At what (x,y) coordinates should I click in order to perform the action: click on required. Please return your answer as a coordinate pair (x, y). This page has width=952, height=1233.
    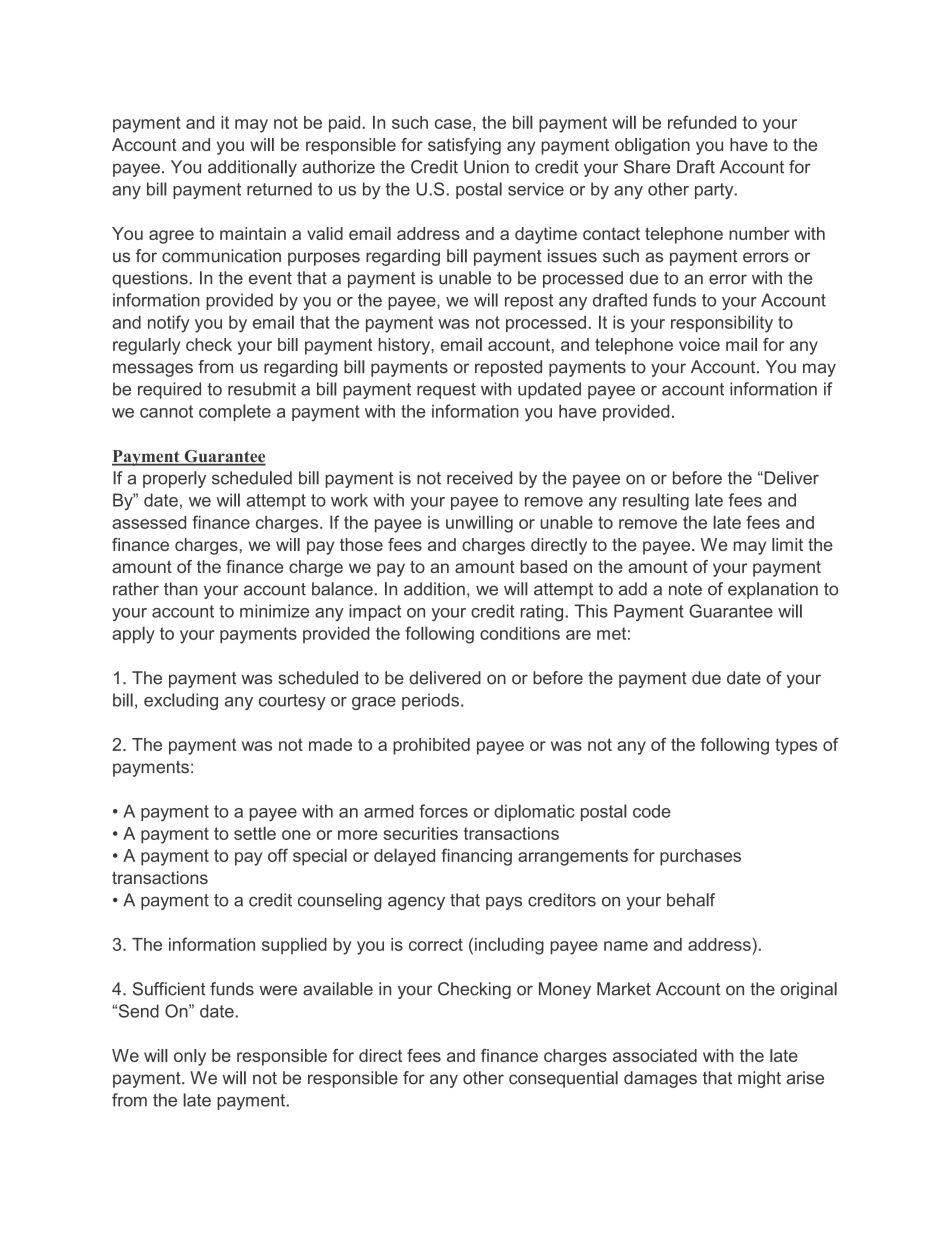
    Looking at the image, I should click on (169, 390).
